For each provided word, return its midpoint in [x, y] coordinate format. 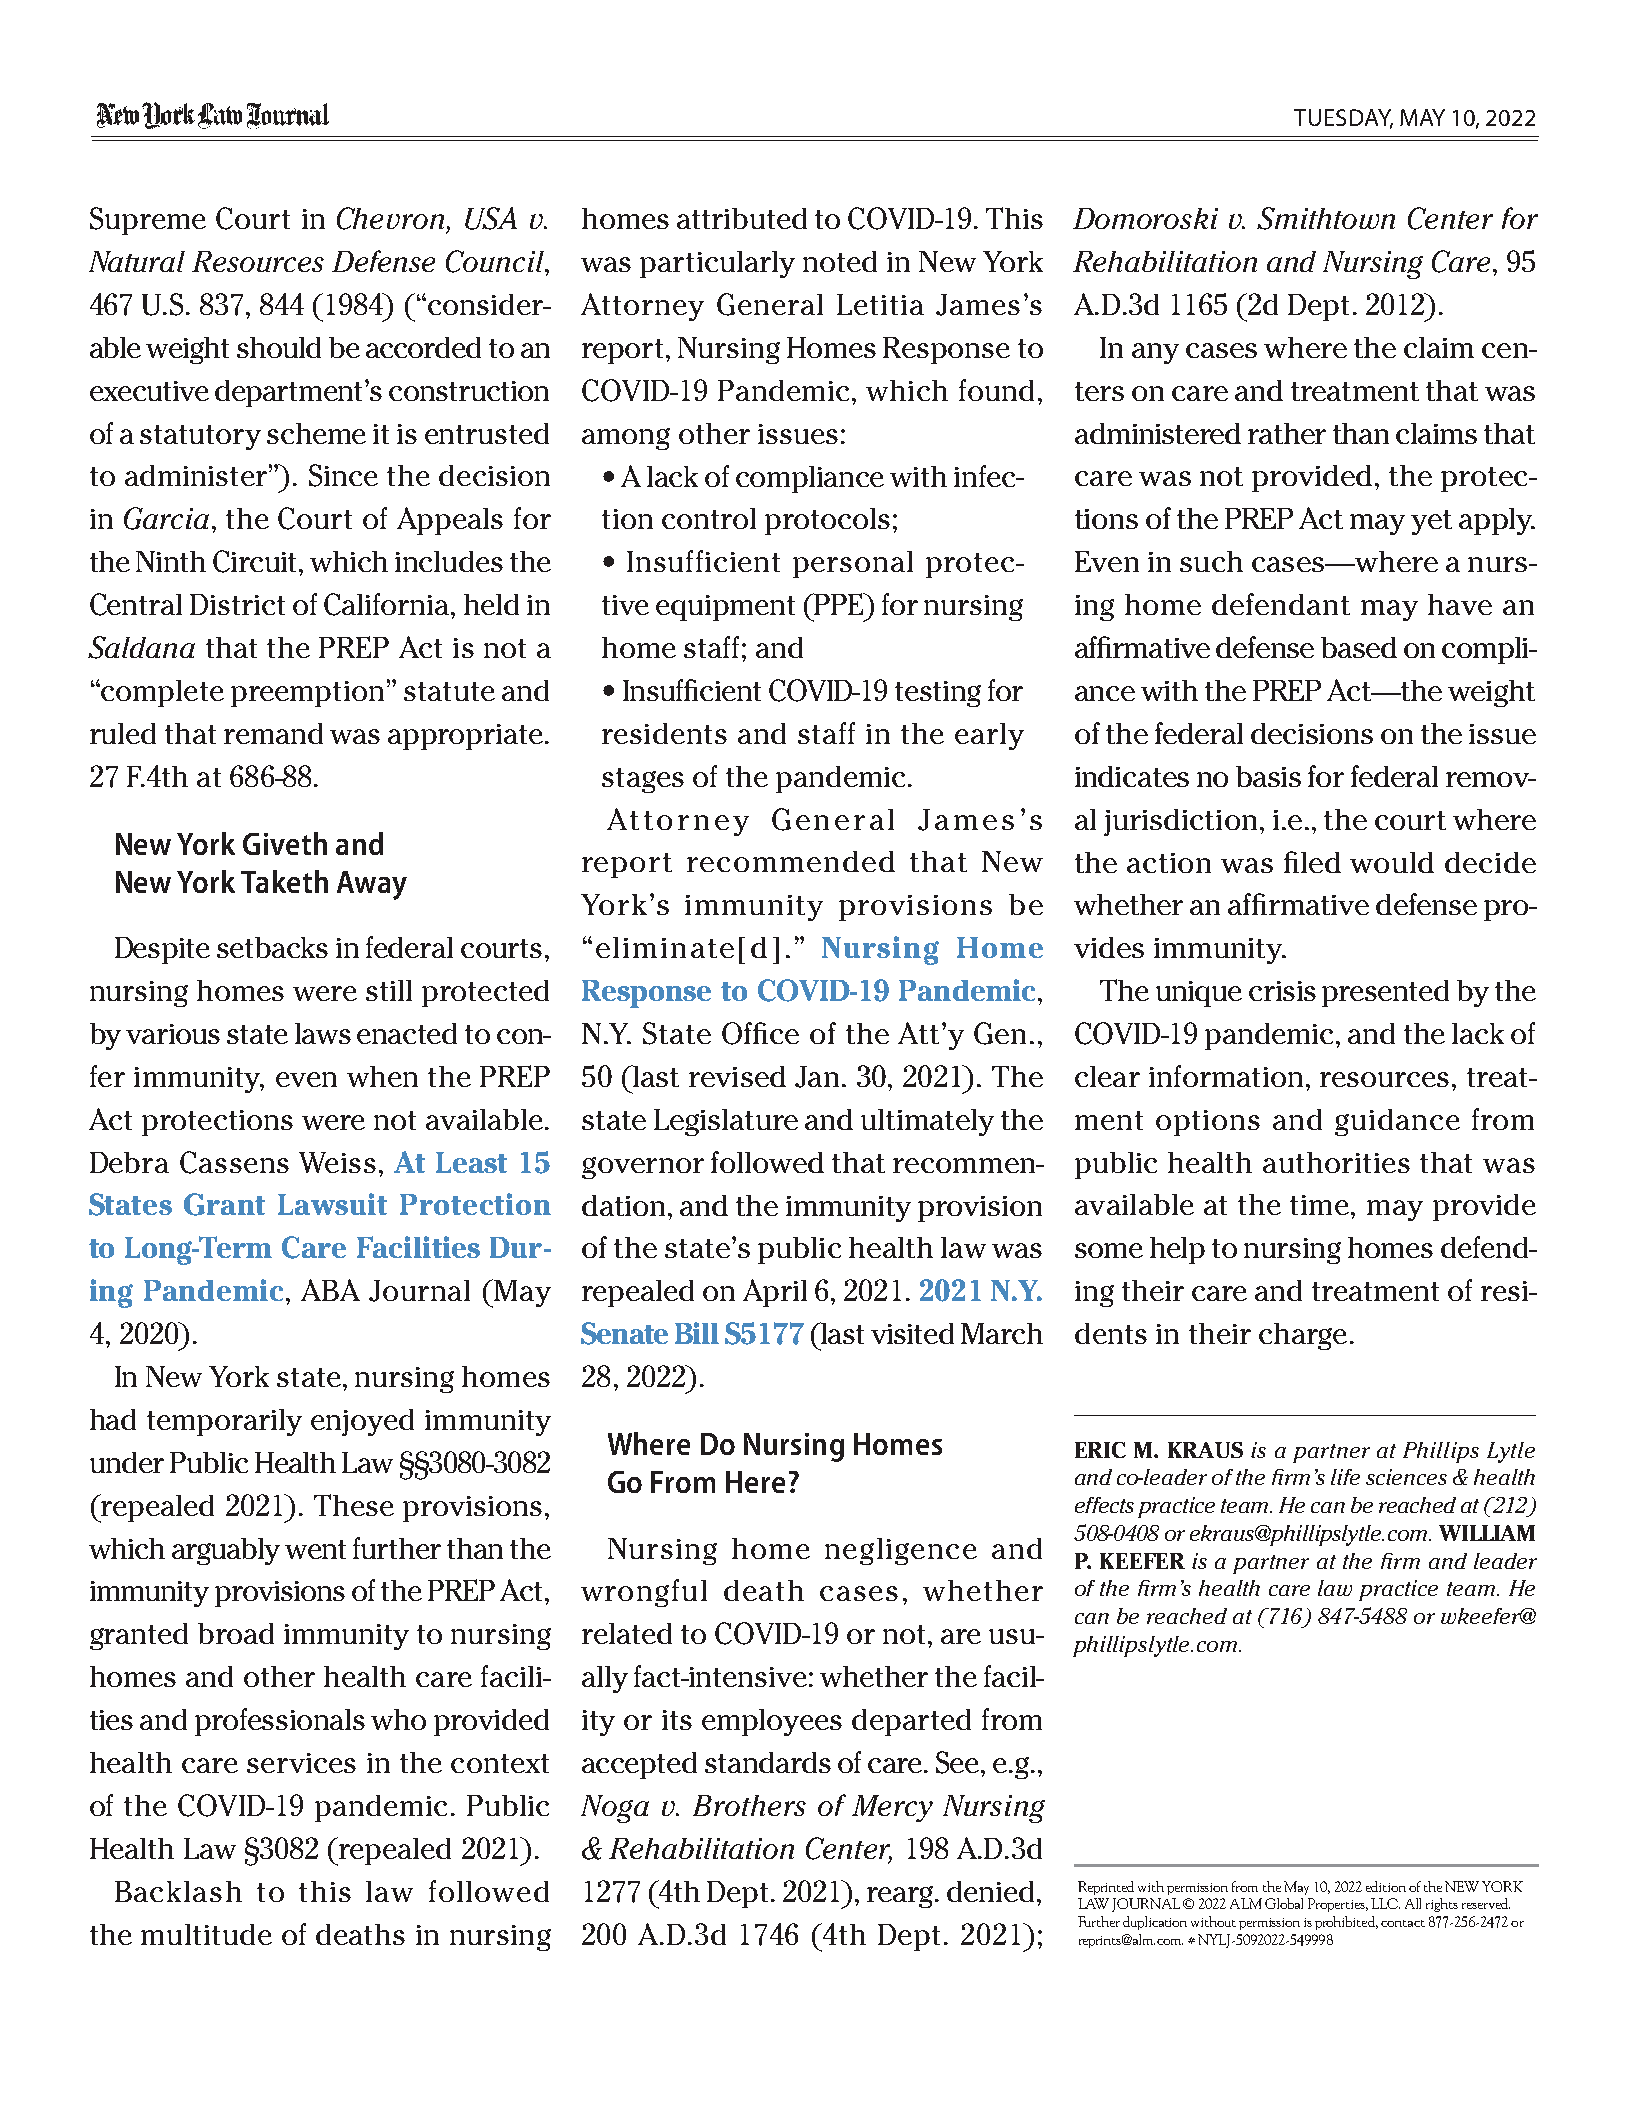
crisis [1282, 991]
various [173, 1034]
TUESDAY [1343, 119]
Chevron [390, 218]
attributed [742, 218]
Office [760, 1033]
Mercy [892, 1808]
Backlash [178, 1891]
